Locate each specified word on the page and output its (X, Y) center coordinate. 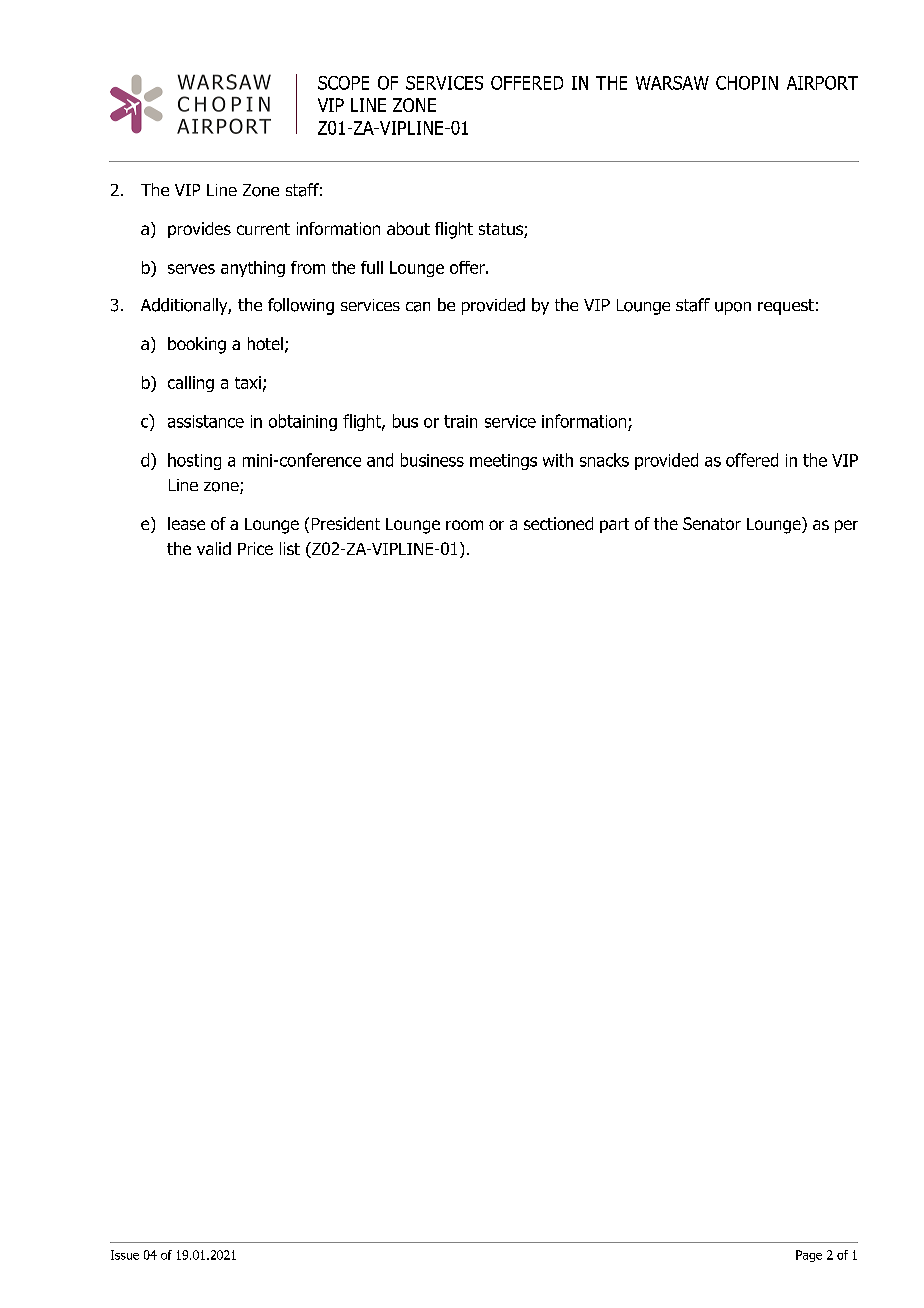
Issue (125, 1255)
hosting (194, 461)
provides (199, 230)
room (464, 525)
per (846, 526)
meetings (503, 462)
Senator (712, 523)
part (614, 525)
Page (809, 1256)
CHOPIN (747, 83)
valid (214, 548)
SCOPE (343, 83)
